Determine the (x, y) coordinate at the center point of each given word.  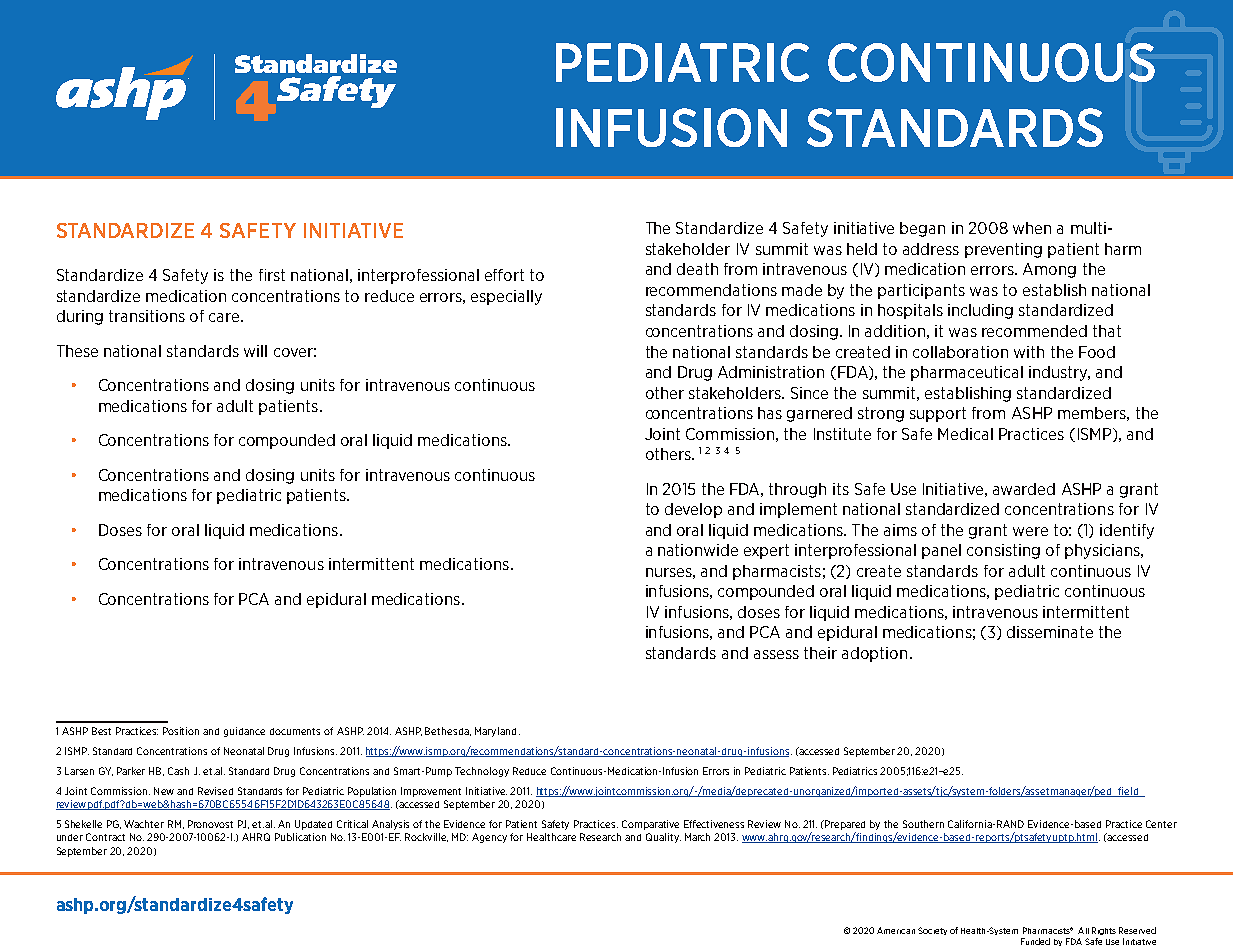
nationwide (698, 550)
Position (181, 731)
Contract (105, 837)
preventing (1003, 250)
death (697, 269)
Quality (663, 838)
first (272, 275)
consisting (1003, 551)
